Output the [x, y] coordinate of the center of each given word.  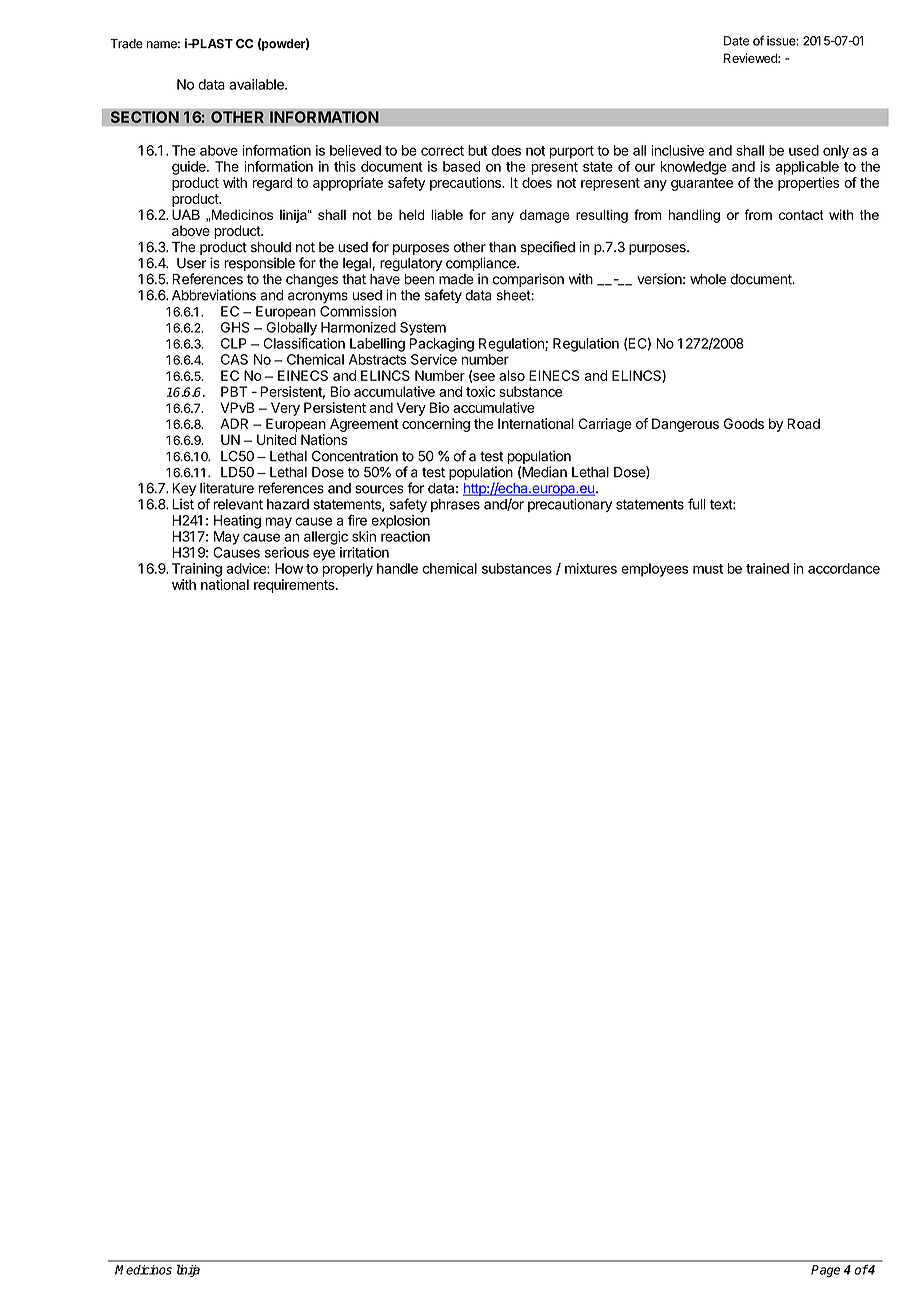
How [289, 568]
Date [736, 41]
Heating [237, 522]
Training [197, 570]
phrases [455, 505]
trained [767, 568]
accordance [844, 568]
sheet [514, 295]
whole [708, 279]
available [257, 84]
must [708, 569]
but [477, 150]
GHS [235, 327]
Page [825, 1271]
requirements [295, 586]
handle [397, 568]
